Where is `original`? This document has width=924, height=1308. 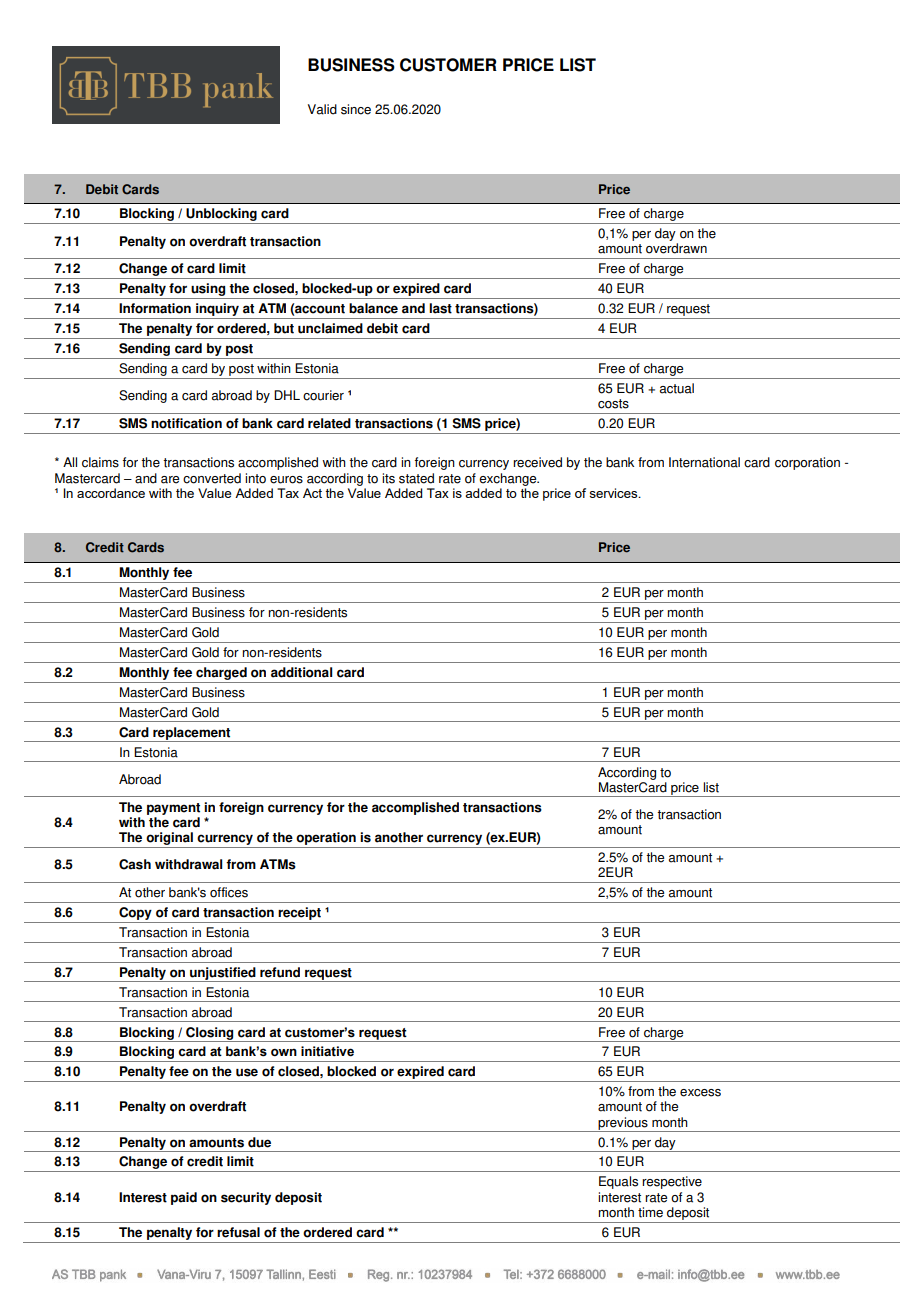 original is located at coordinates (169, 838).
